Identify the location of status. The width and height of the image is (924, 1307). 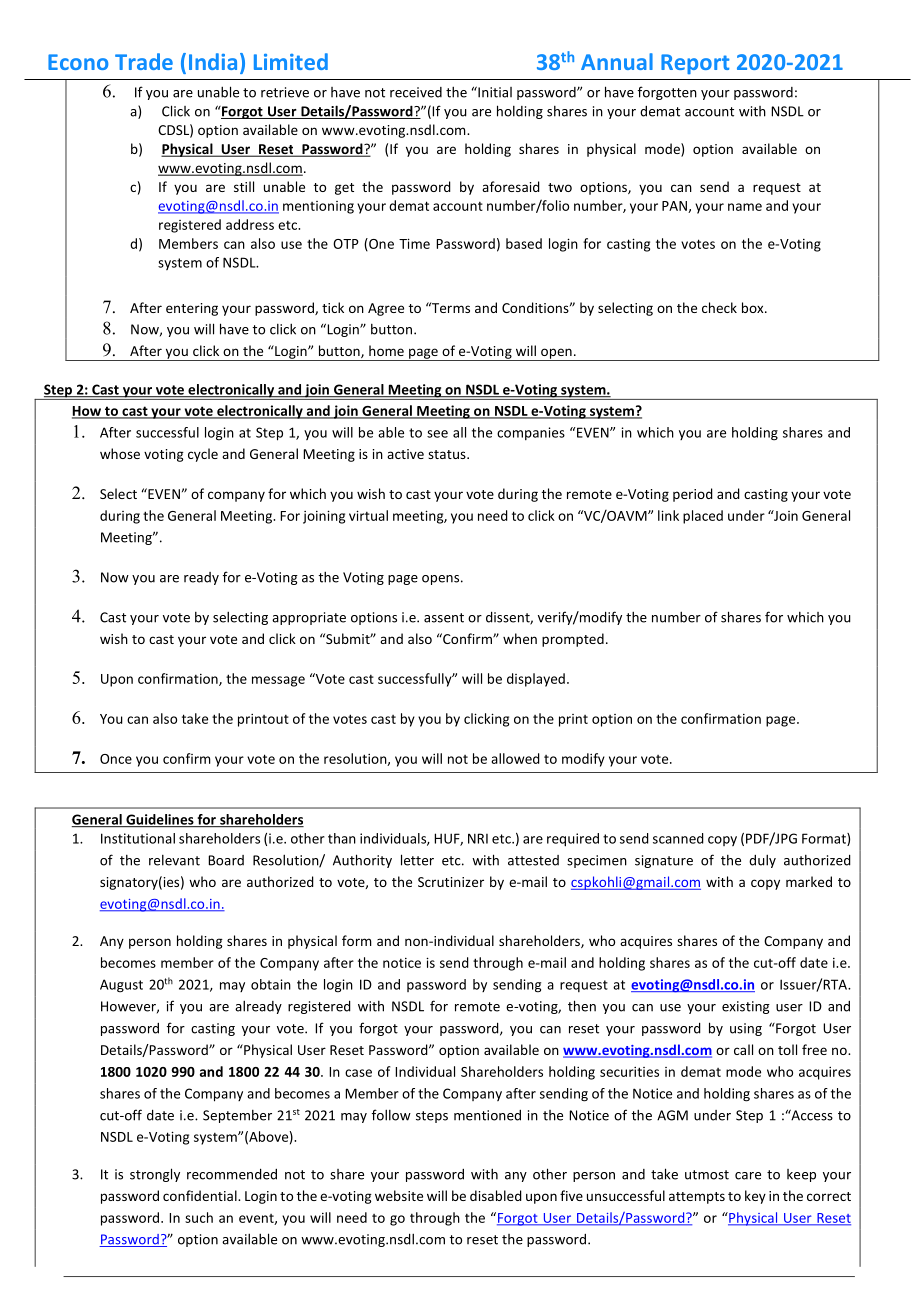
(448, 454).
